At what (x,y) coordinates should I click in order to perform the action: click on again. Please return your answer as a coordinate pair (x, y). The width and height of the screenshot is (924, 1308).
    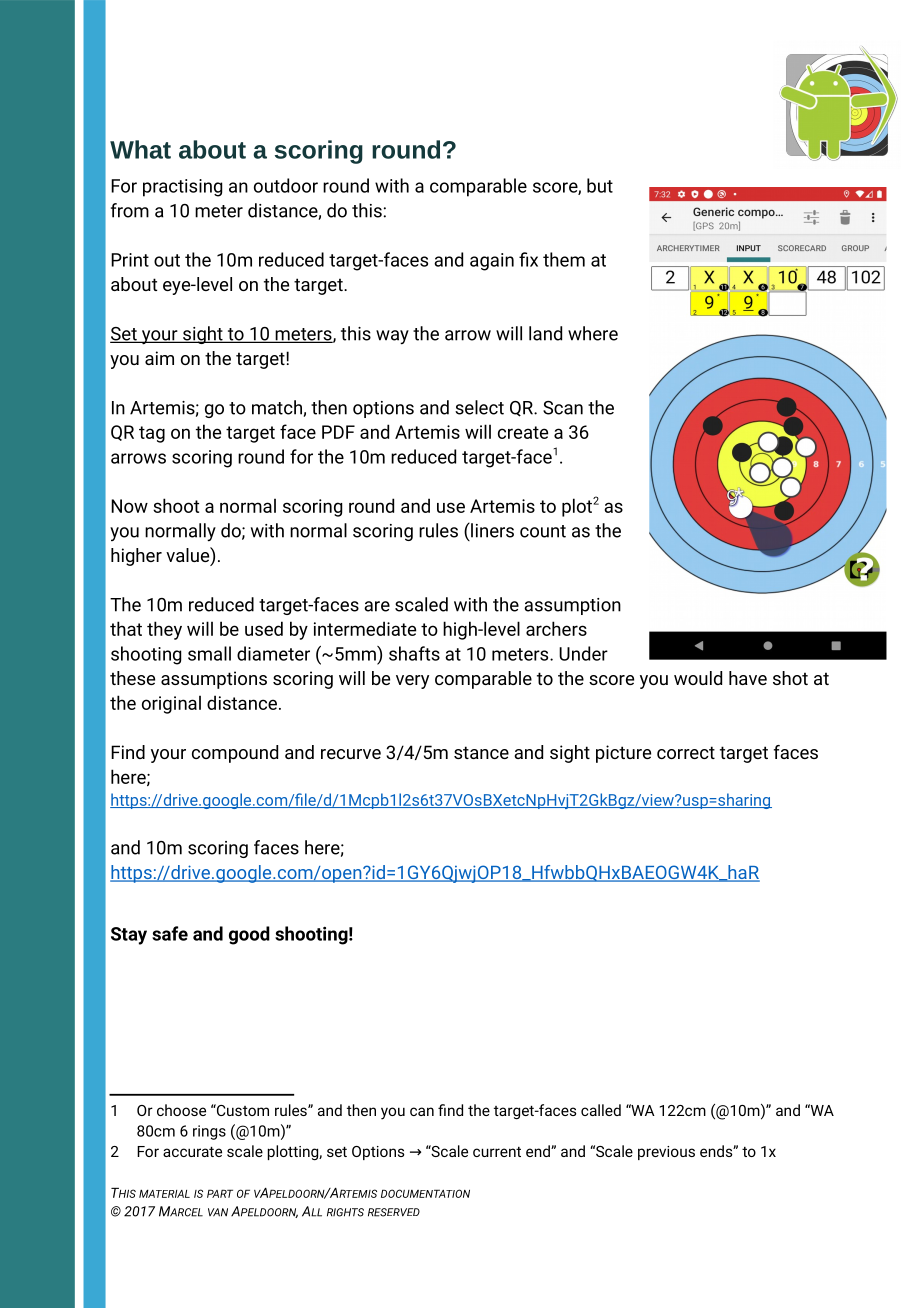
    Looking at the image, I should click on (492, 262).
